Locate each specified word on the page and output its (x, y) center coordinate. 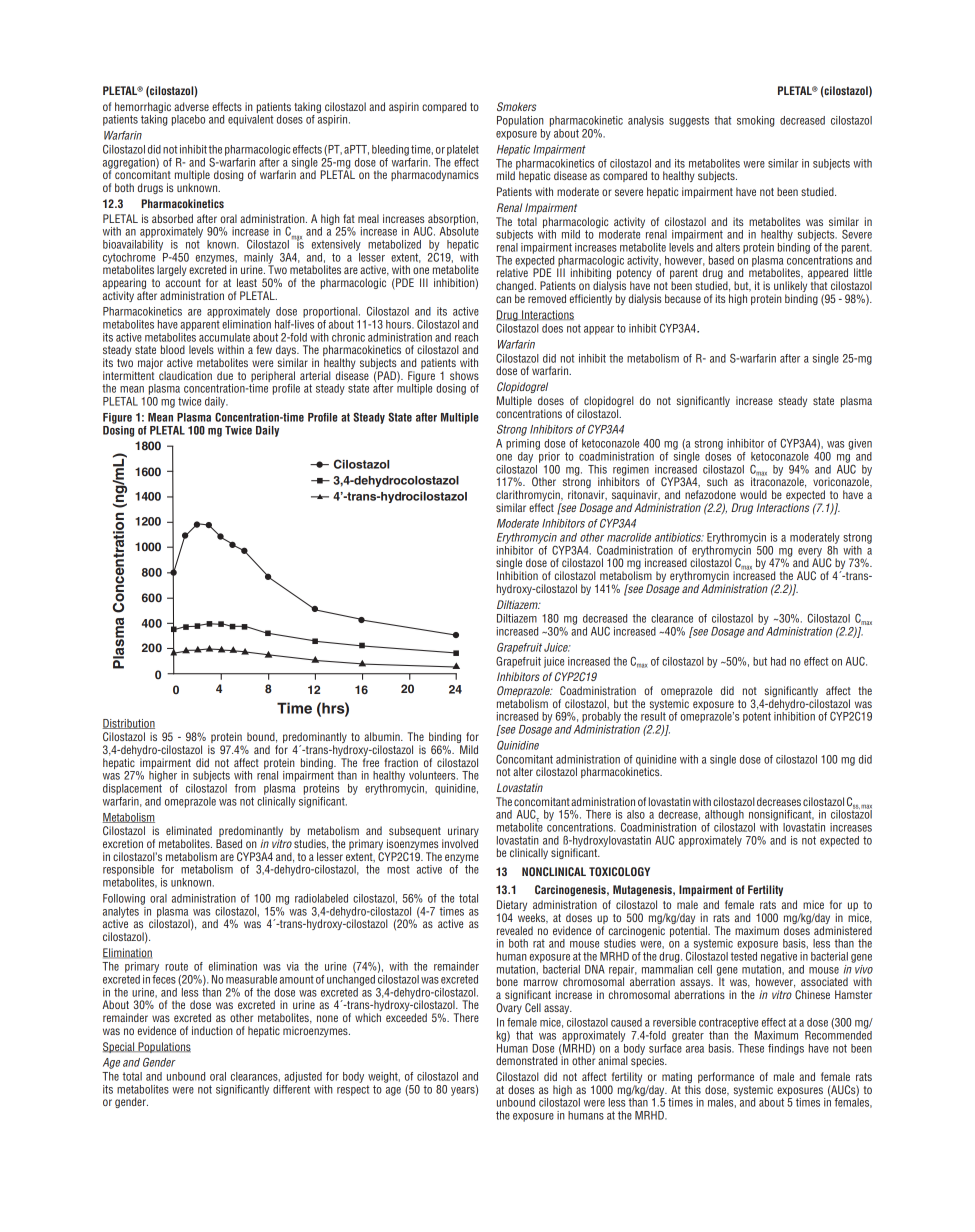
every (811, 553)
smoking (755, 121)
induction (212, 1030)
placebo (188, 120)
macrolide (629, 537)
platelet (463, 150)
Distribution (129, 724)
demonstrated (526, 1060)
